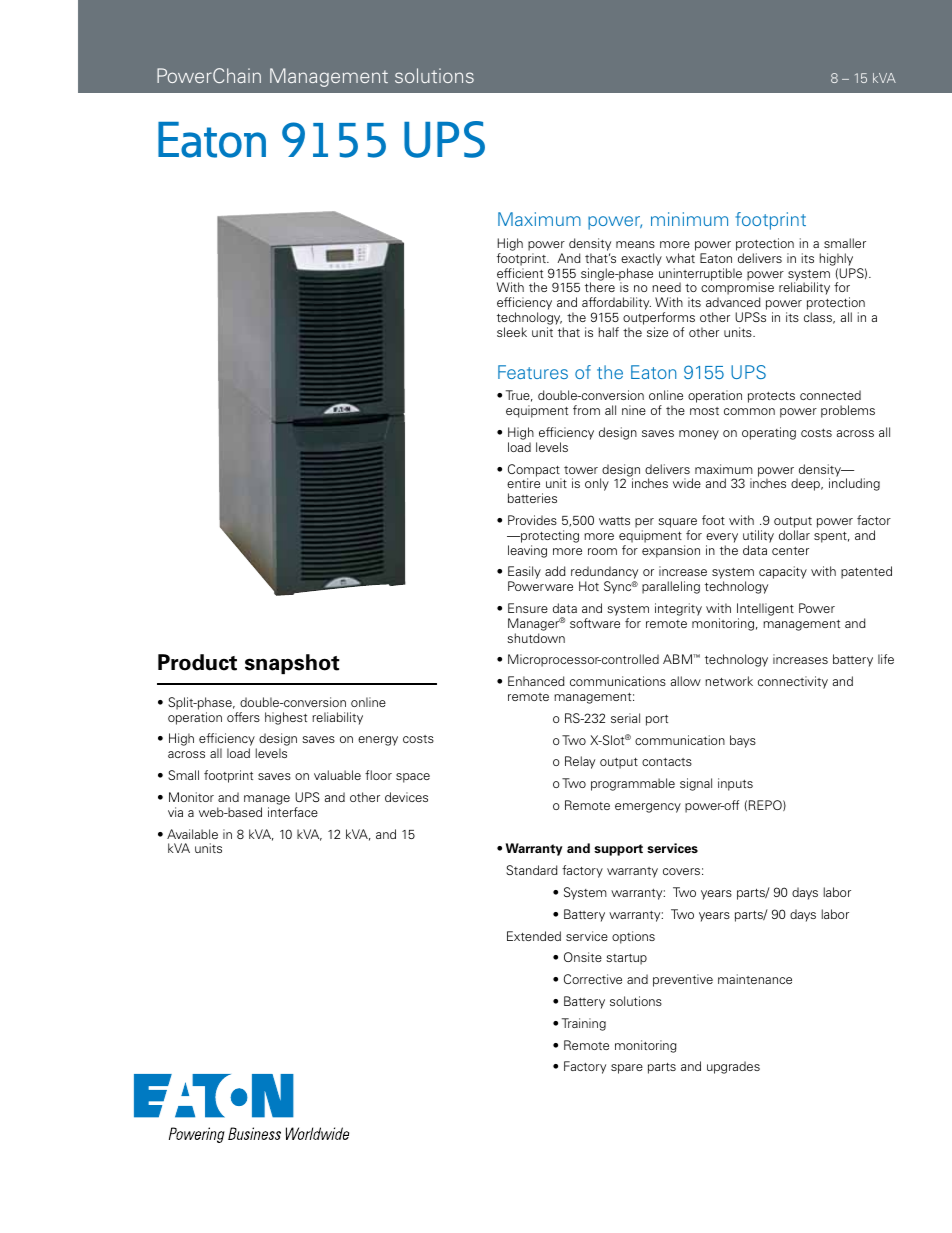 The height and width of the page is (1233, 952). What do you see at coordinates (536, 681) in the page?
I see `Enhanced` at bounding box center [536, 681].
